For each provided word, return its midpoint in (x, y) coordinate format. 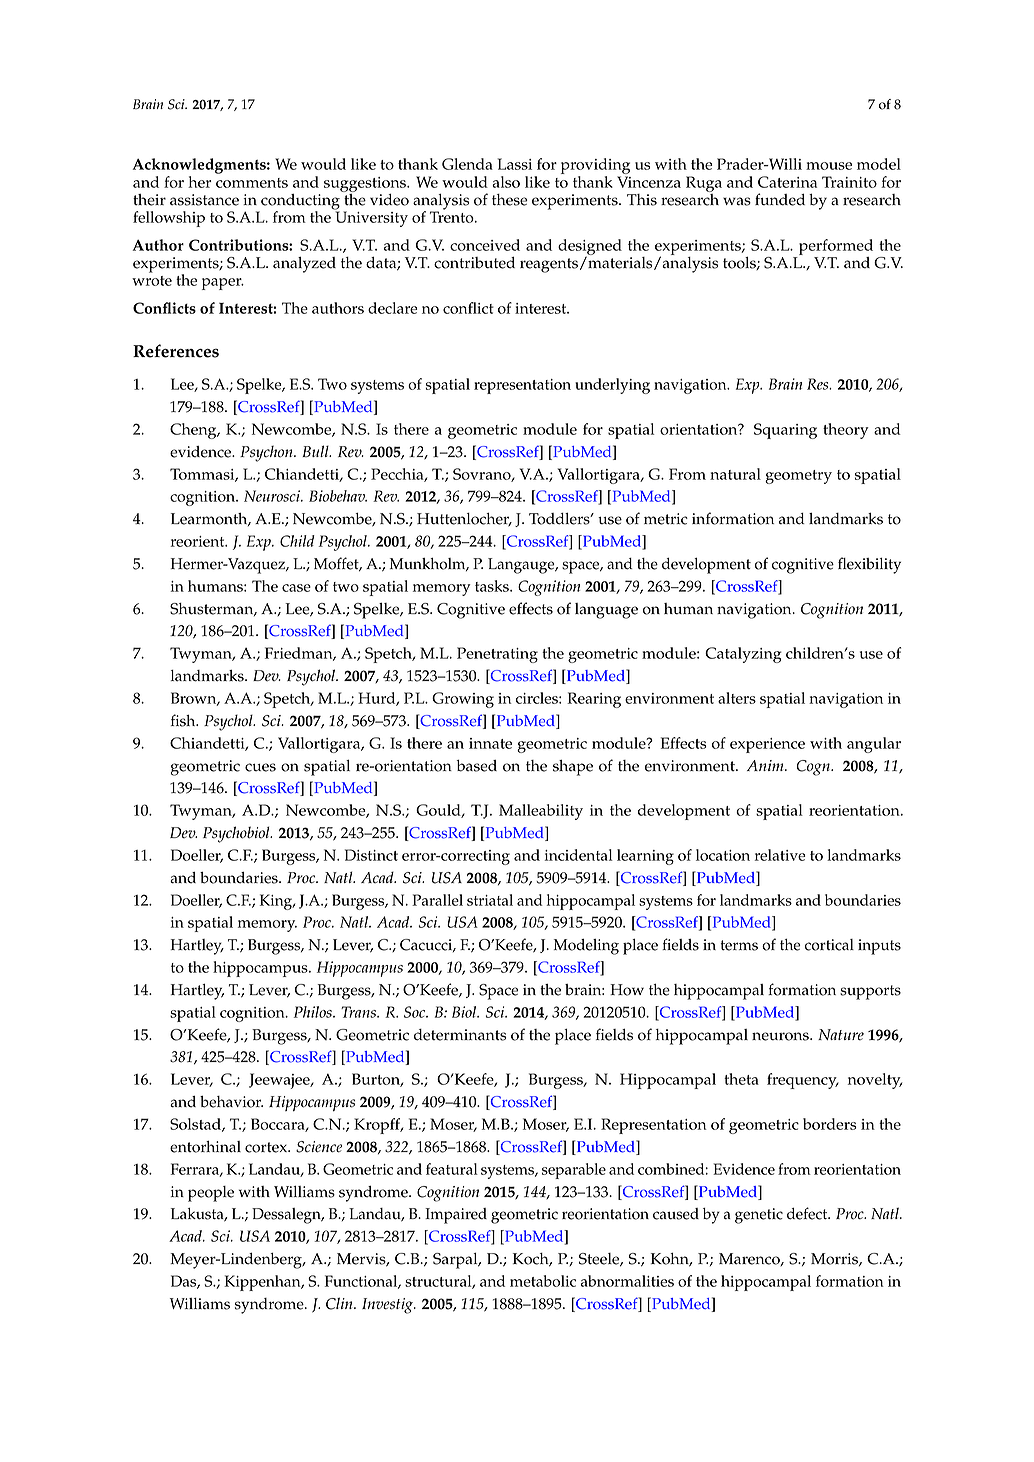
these (510, 200)
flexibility (869, 565)
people (211, 1194)
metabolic (543, 1281)
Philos (314, 1012)
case (296, 588)
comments (252, 183)
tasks (493, 586)
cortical (829, 945)
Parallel (437, 900)
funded (780, 199)
